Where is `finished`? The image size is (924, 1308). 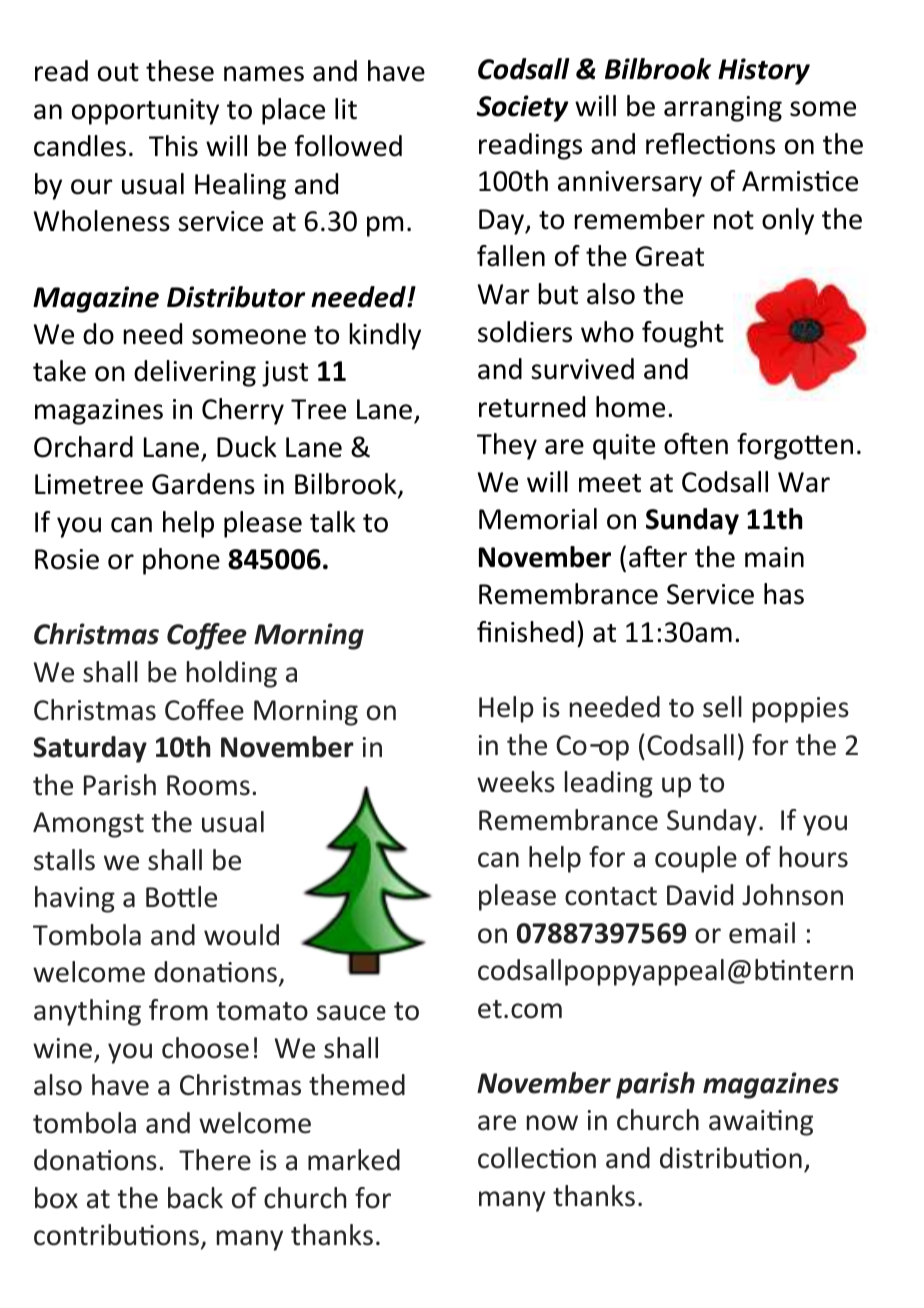 finished is located at coordinates (525, 632).
